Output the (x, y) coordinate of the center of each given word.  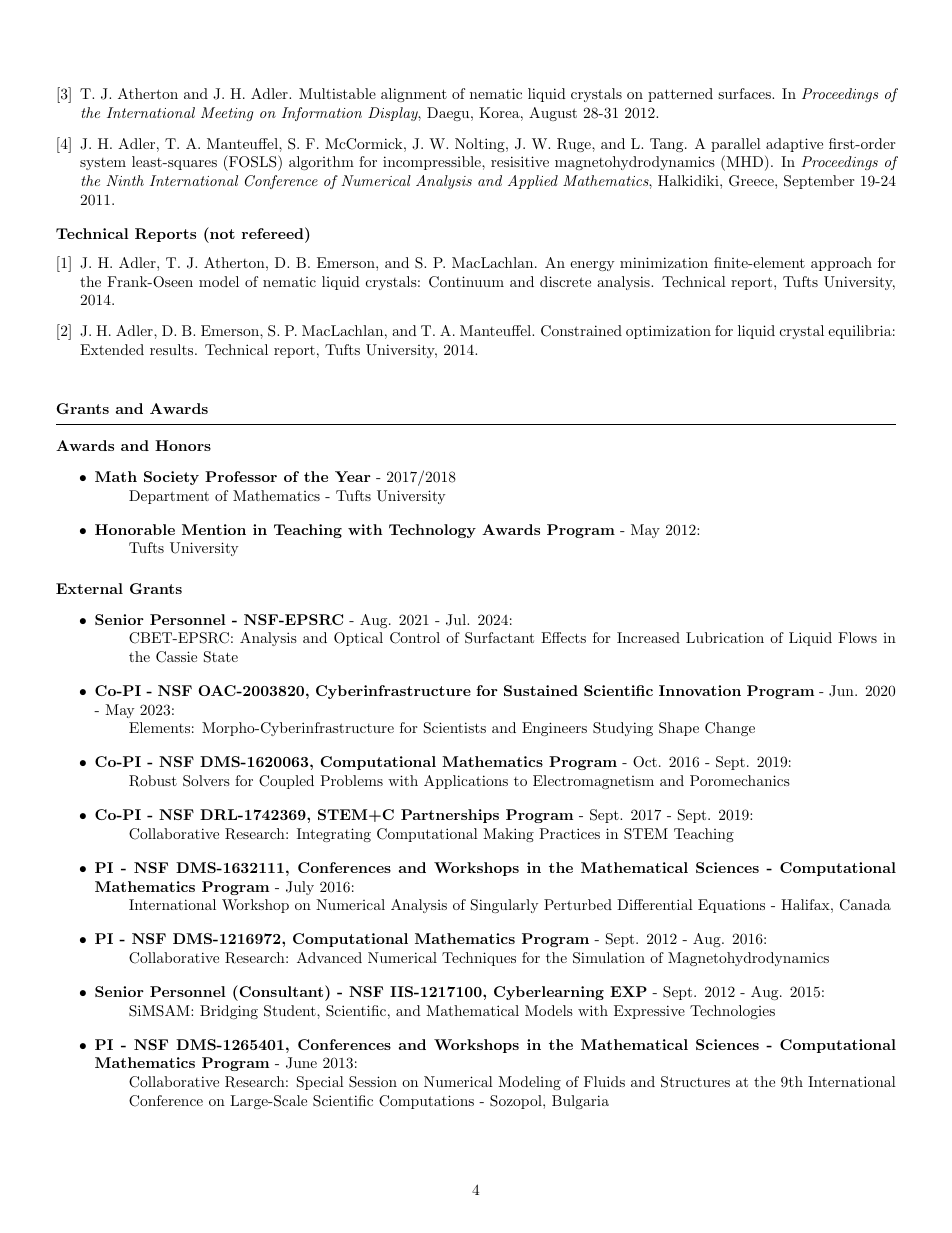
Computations (426, 1102)
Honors (183, 445)
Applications (466, 782)
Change (730, 729)
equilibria (860, 332)
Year (353, 476)
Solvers (206, 781)
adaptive (794, 145)
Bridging (229, 1012)
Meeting (227, 114)
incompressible (433, 163)
